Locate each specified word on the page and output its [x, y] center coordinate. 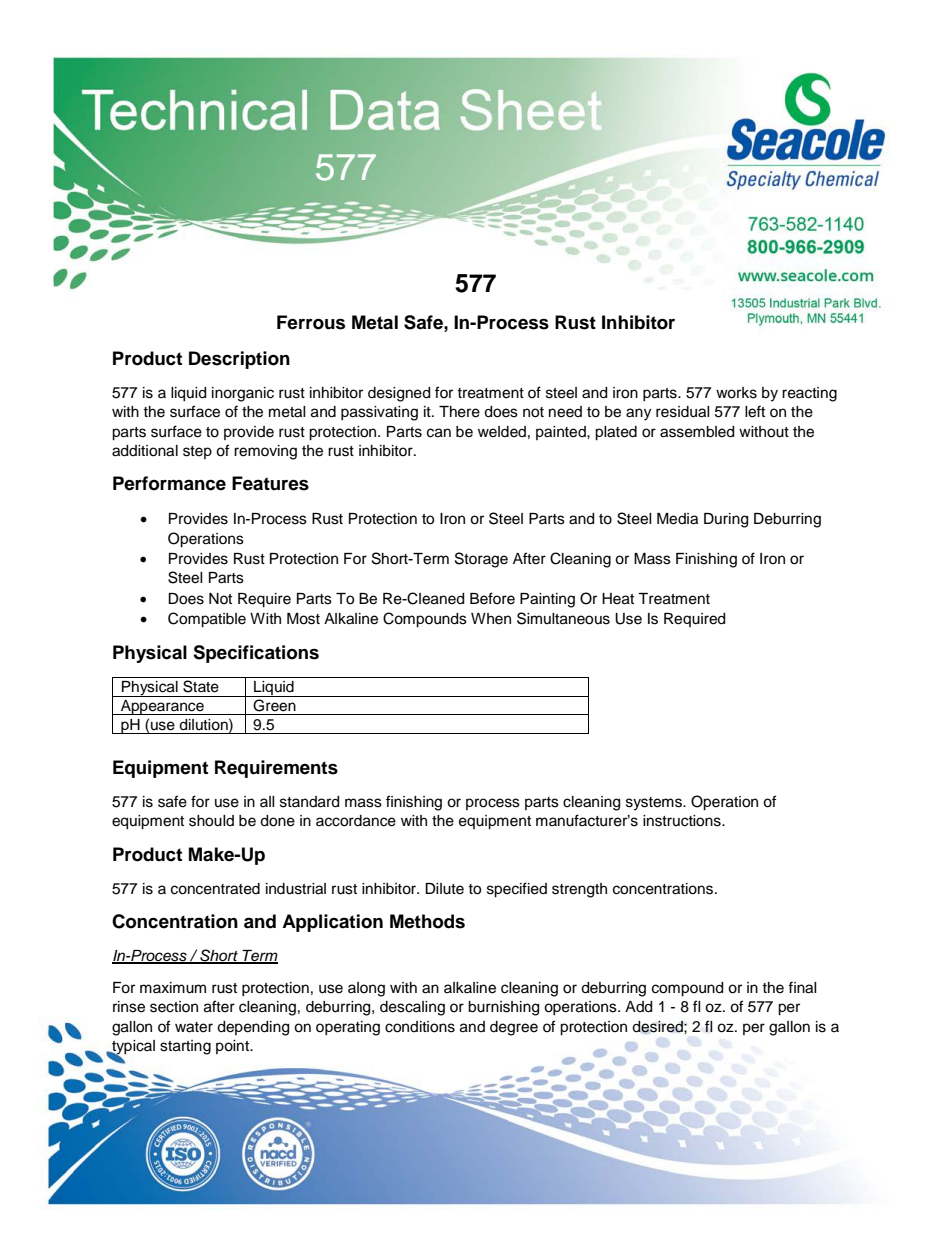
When [491, 619]
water [194, 1027]
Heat [618, 599]
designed [399, 394]
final [802, 987]
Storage [481, 560]
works [736, 393]
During [726, 520]
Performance [169, 483]
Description [239, 360]
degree [514, 1028]
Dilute [444, 889]
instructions [683, 821]
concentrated [215, 889]
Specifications [256, 654]
